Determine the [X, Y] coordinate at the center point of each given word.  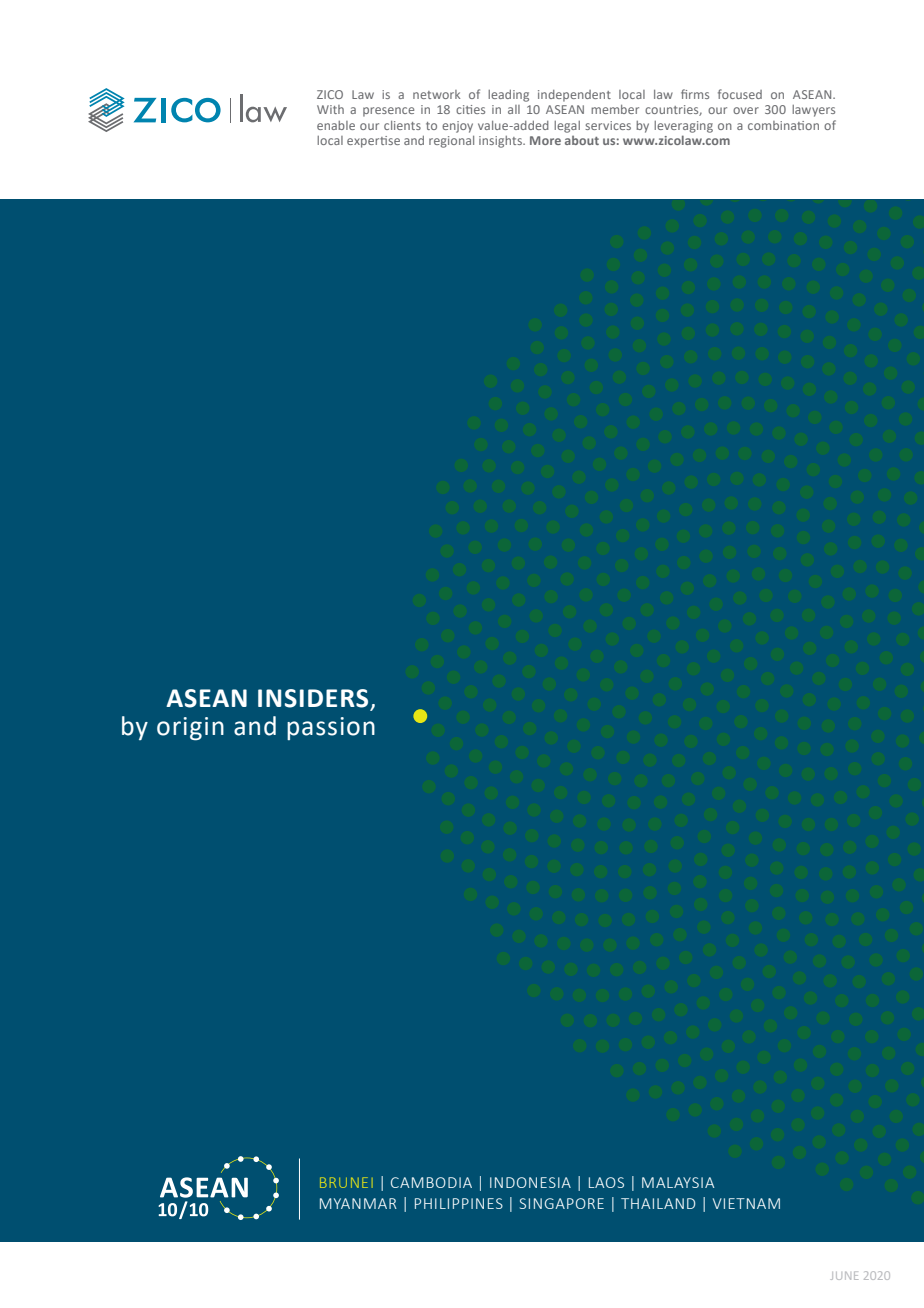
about [582, 140]
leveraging [683, 127]
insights [501, 142]
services [608, 125]
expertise [373, 142]
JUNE [844, 1275]
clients [402, 125]
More [545, 140]
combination [783, 125]
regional [451, 142]
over [746, 110]
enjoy [457, 127]
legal [567, 127]
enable [336, 125]
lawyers [813, 111]
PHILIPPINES [459, 1203]
